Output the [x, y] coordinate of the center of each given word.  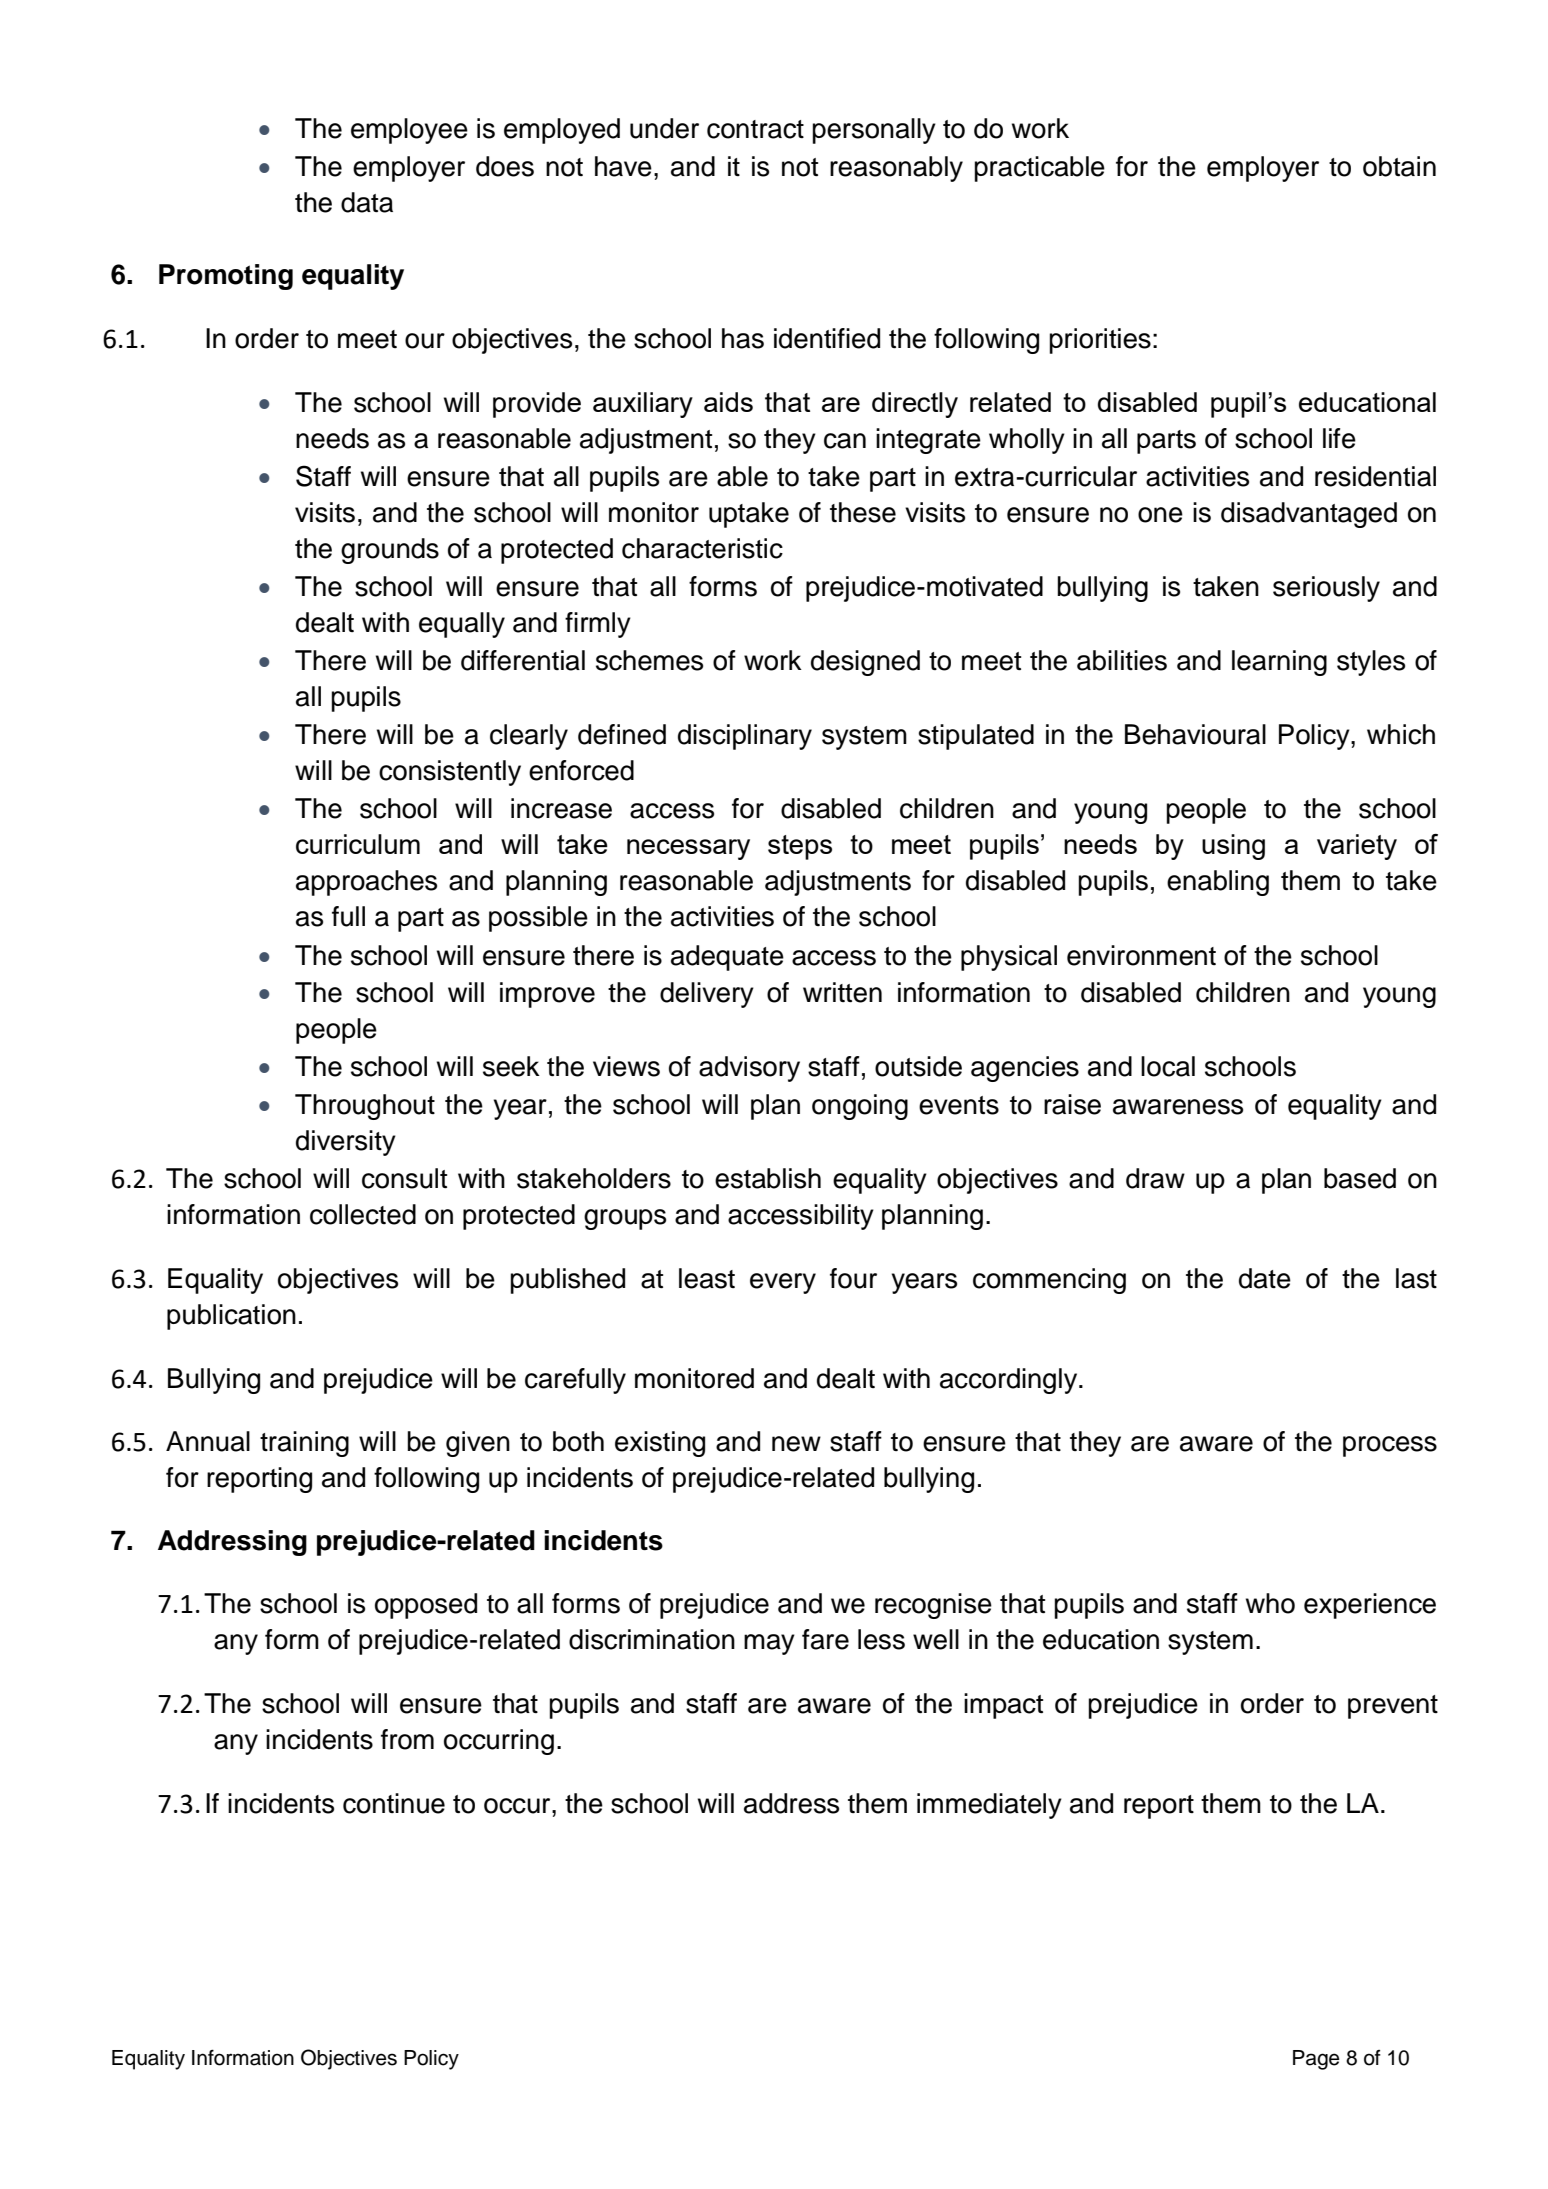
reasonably [896, 169]
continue [394, 1803]
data [367, 202]
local [1168, 1066]
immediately [989, 1806]
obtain [1399, 166]
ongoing [860, 1107]
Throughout [365, 1107]
